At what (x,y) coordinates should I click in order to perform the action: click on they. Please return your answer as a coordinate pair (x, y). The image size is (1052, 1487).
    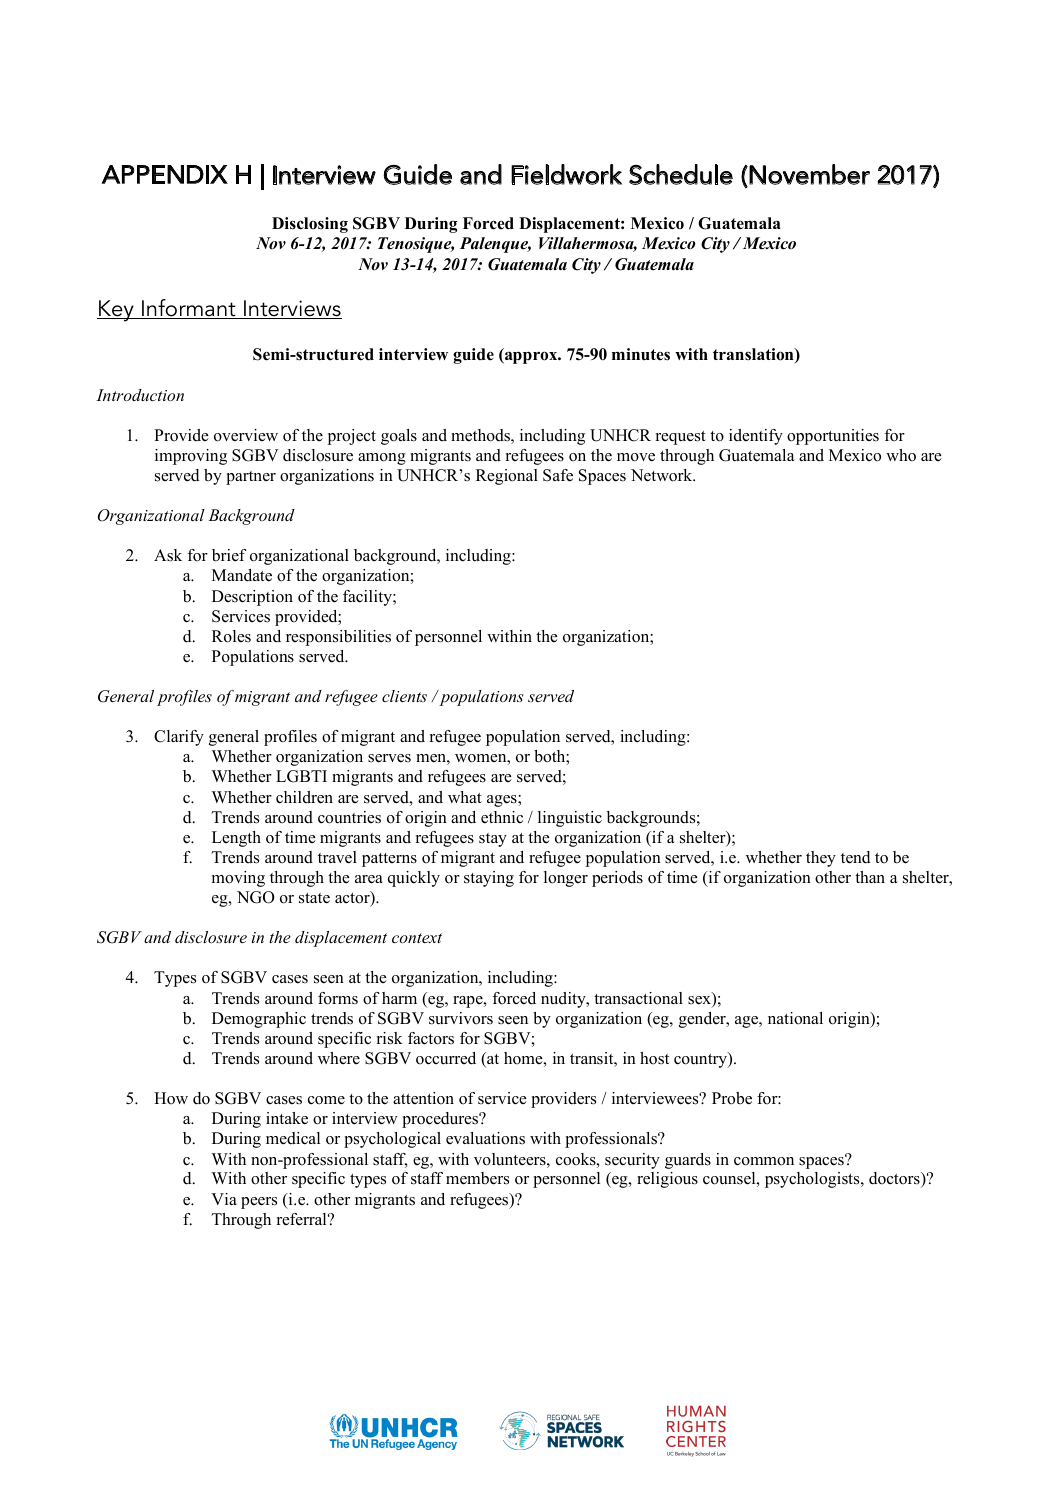
    Looking at the image, I should click on (821, 859).
